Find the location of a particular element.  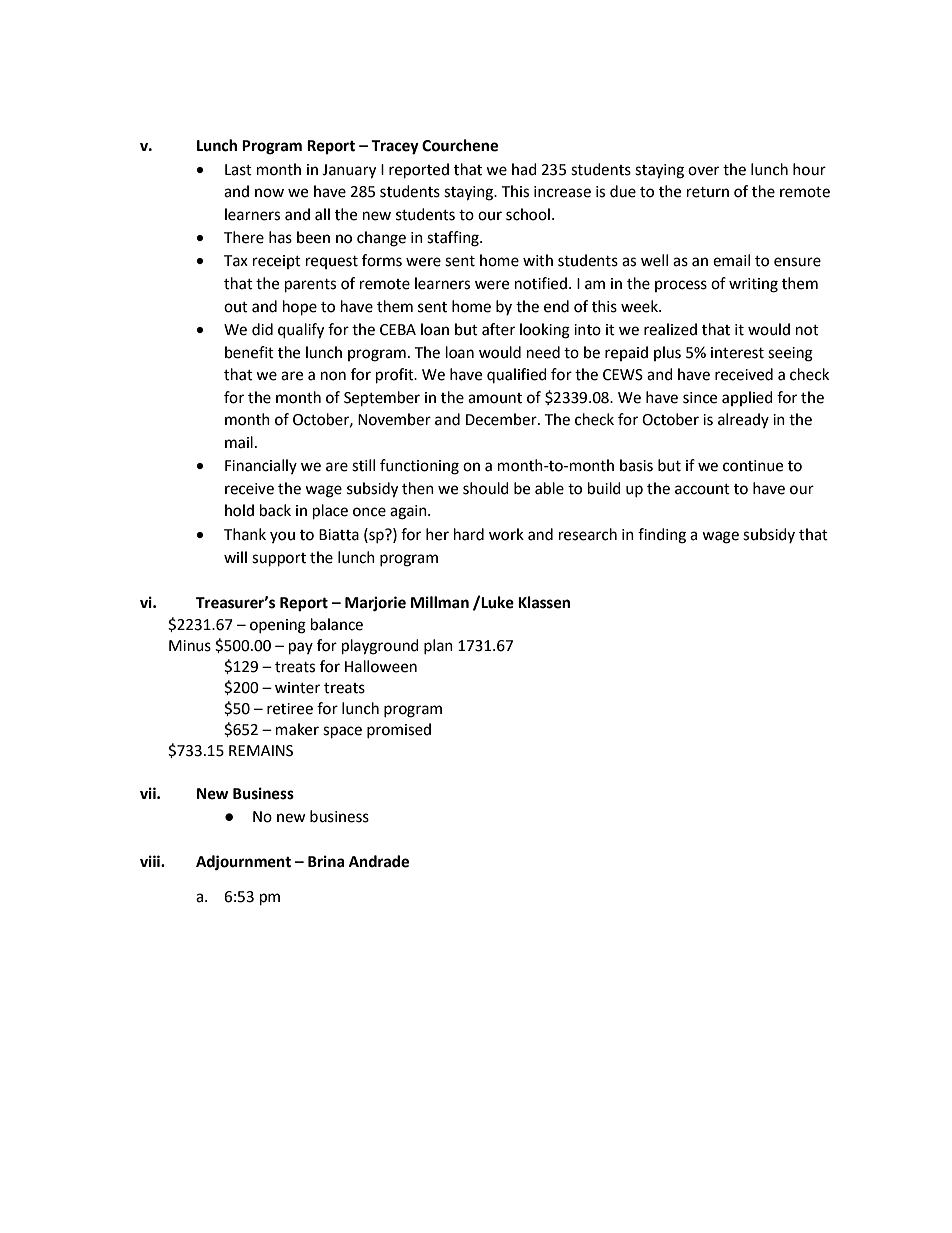

over is located at coordinates (703, 171).
